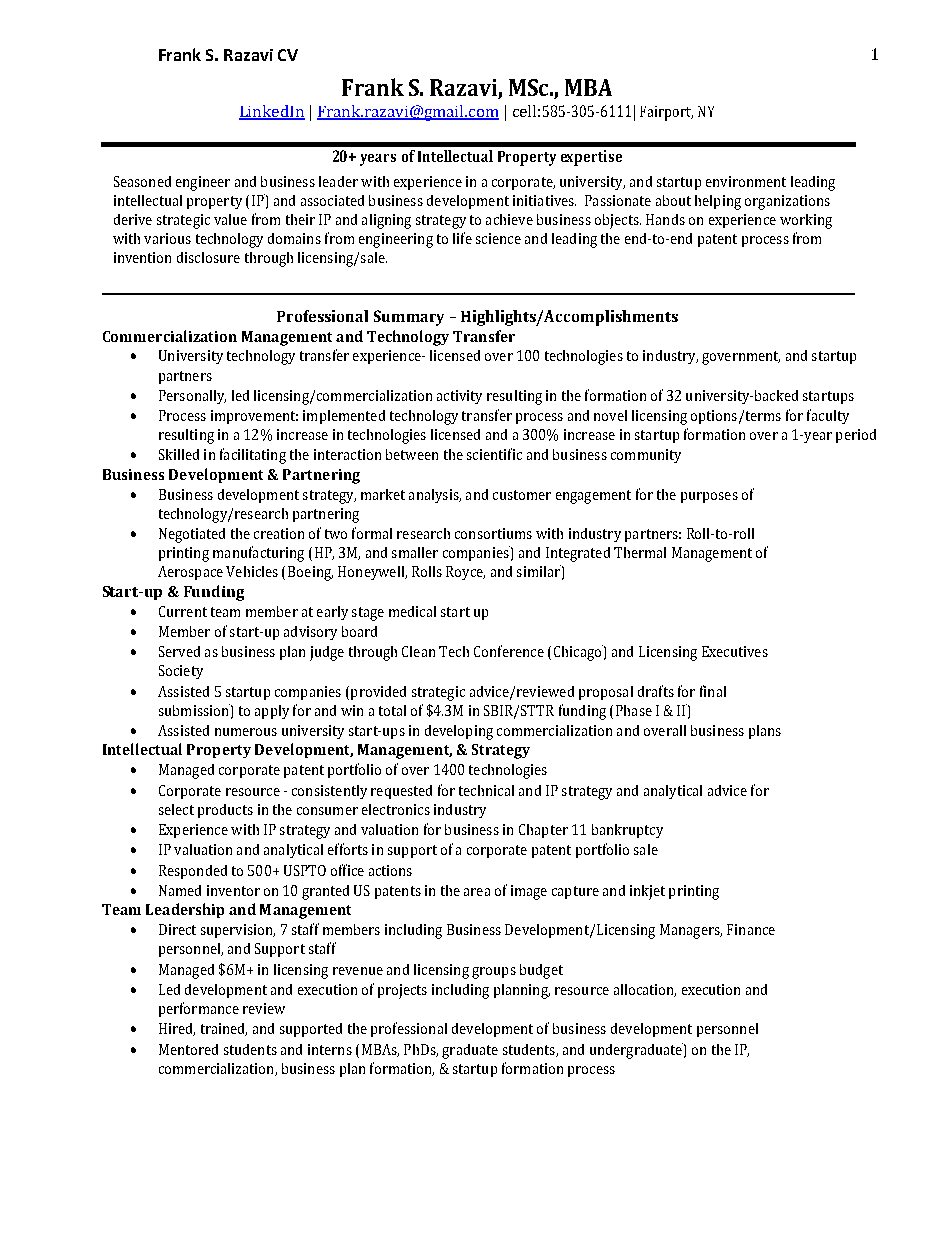  I want to click on purposes, so click(709, 497).
